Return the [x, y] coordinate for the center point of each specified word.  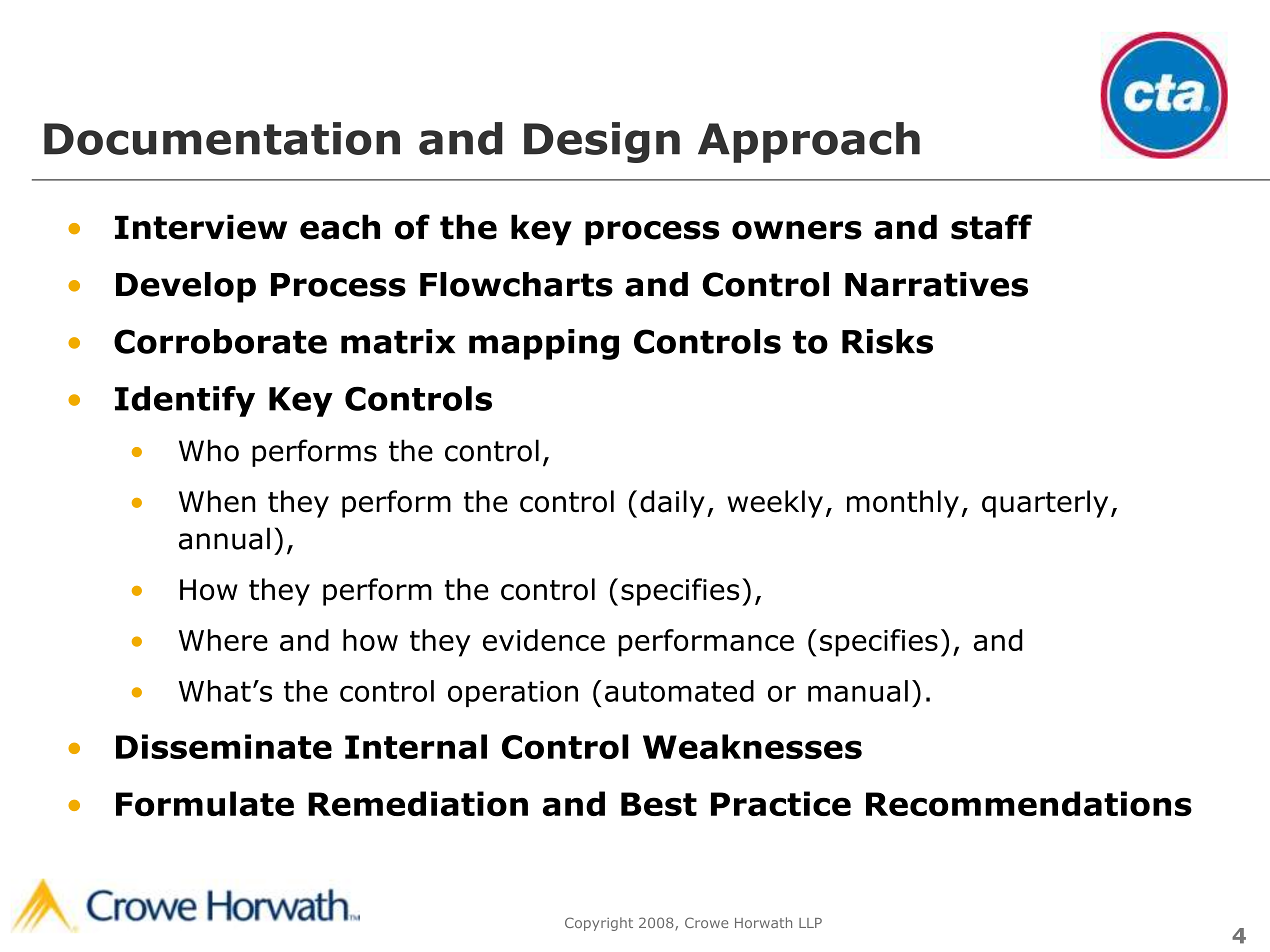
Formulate [205, 804]
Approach [809, 142]
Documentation [222, 138]
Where [223, 640]
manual [858, 691]
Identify [185, 401]
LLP [810, 923]
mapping [544, 344]
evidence [544, 640]
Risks [887, 341]
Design [602, 142]
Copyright [599, 924]
